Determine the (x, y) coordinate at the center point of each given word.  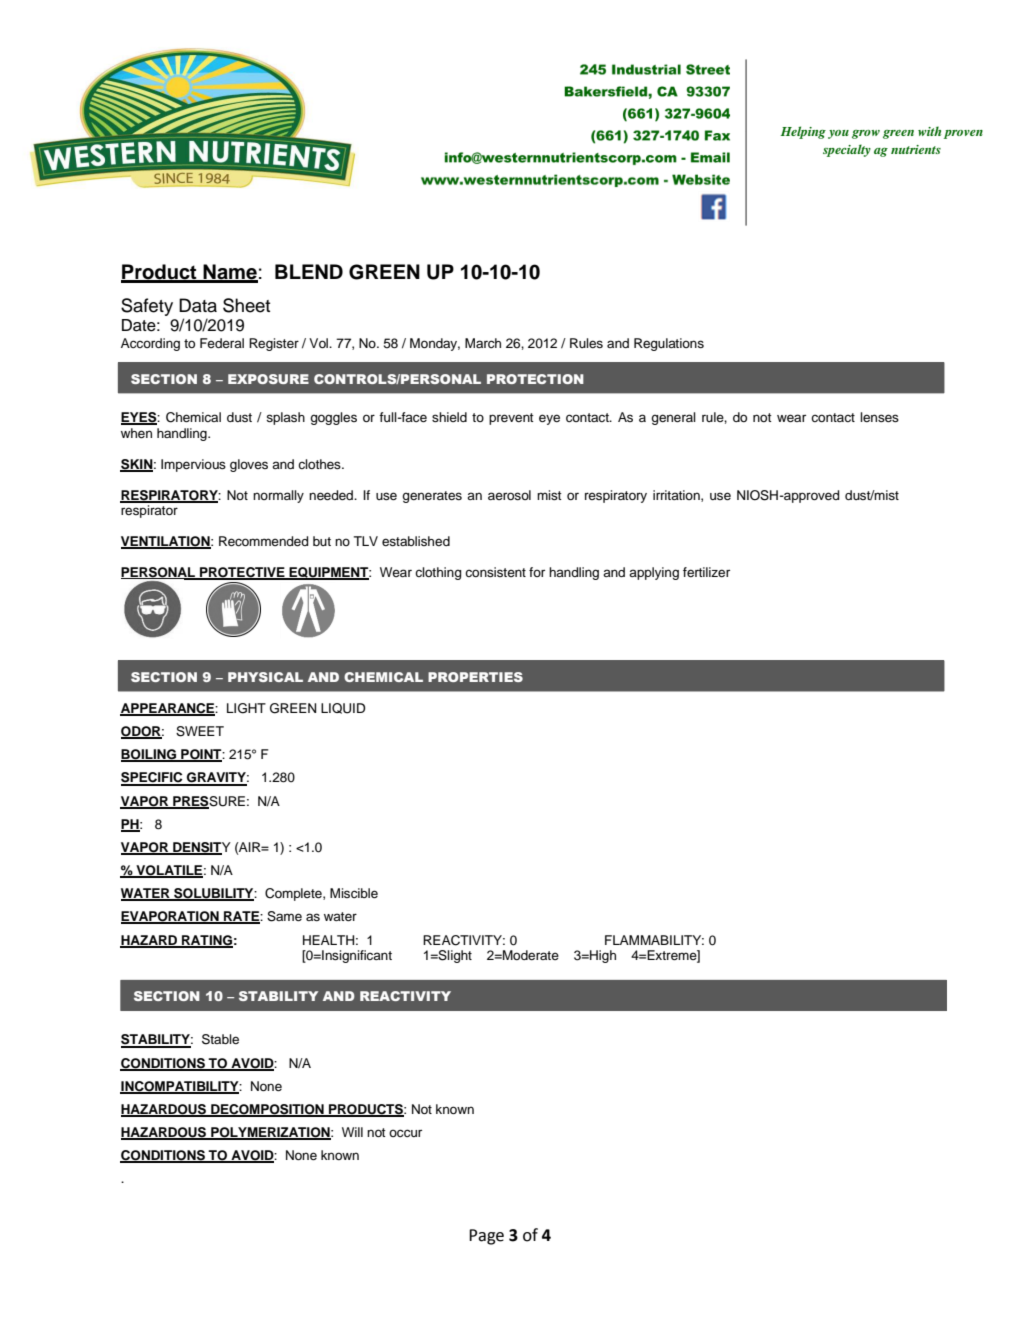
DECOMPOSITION (267, 1110)
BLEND (309, 271)
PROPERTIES (475, 677)
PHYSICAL (265, 677)
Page (486, 1237)
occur (405, 1133)
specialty (847, 150)
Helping (803, 132)
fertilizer (706, 572)
